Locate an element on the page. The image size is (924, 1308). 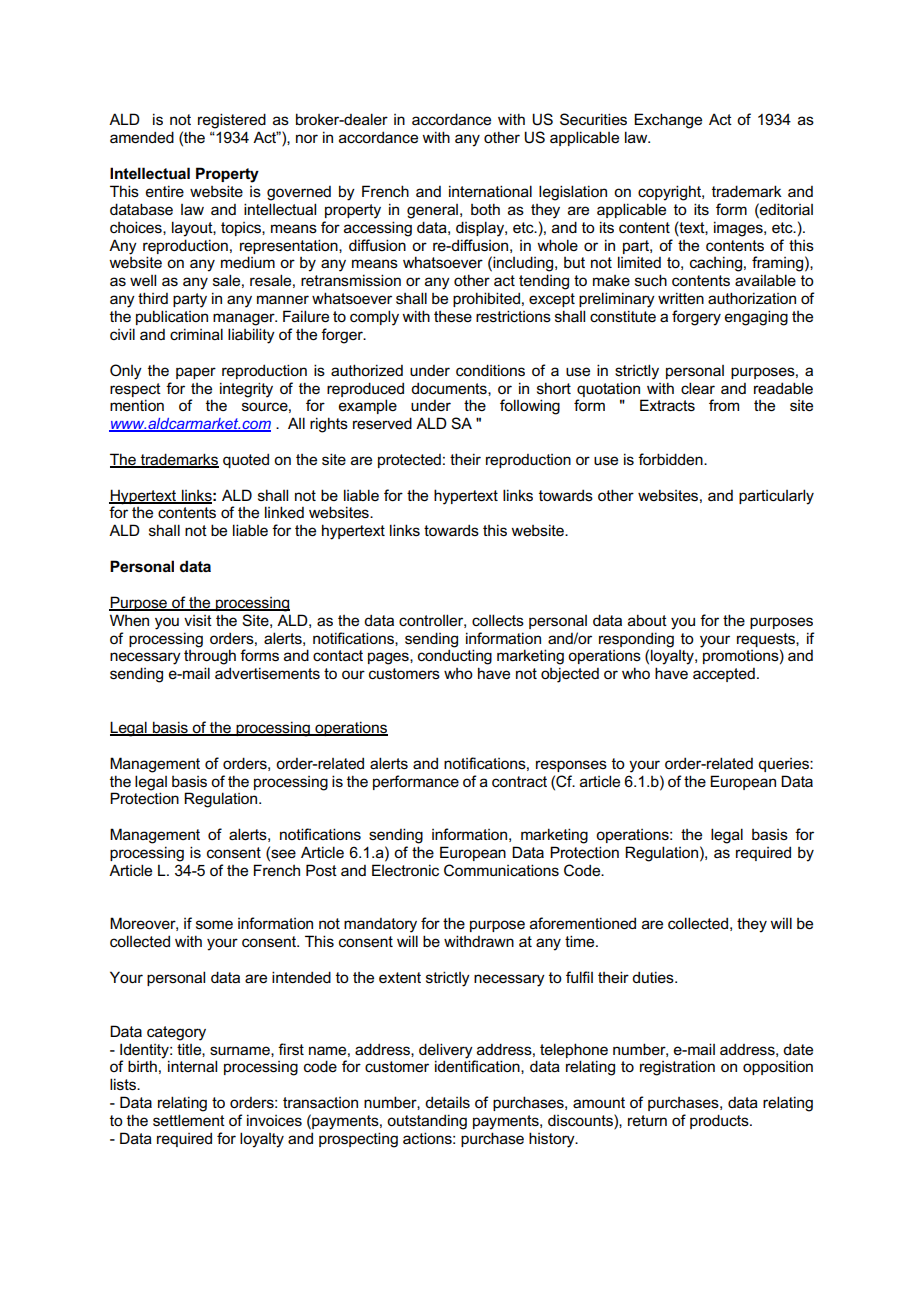
international is located at coordinates (490, 191).
